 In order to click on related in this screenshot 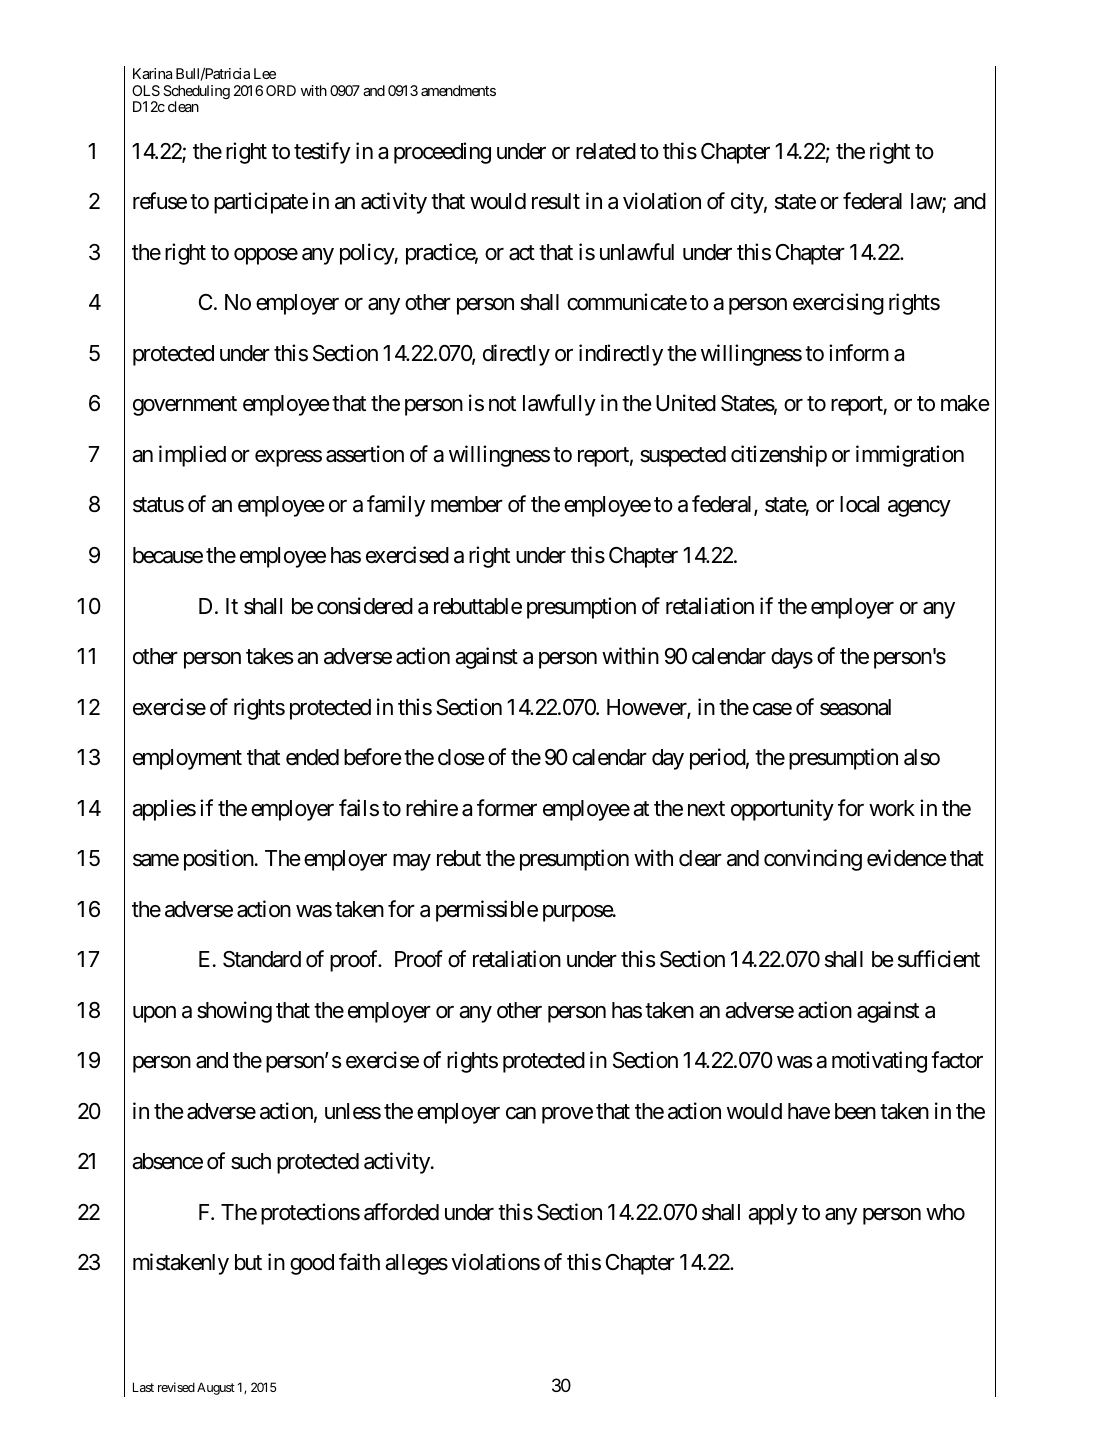, I will do `click(606, 151)`.
